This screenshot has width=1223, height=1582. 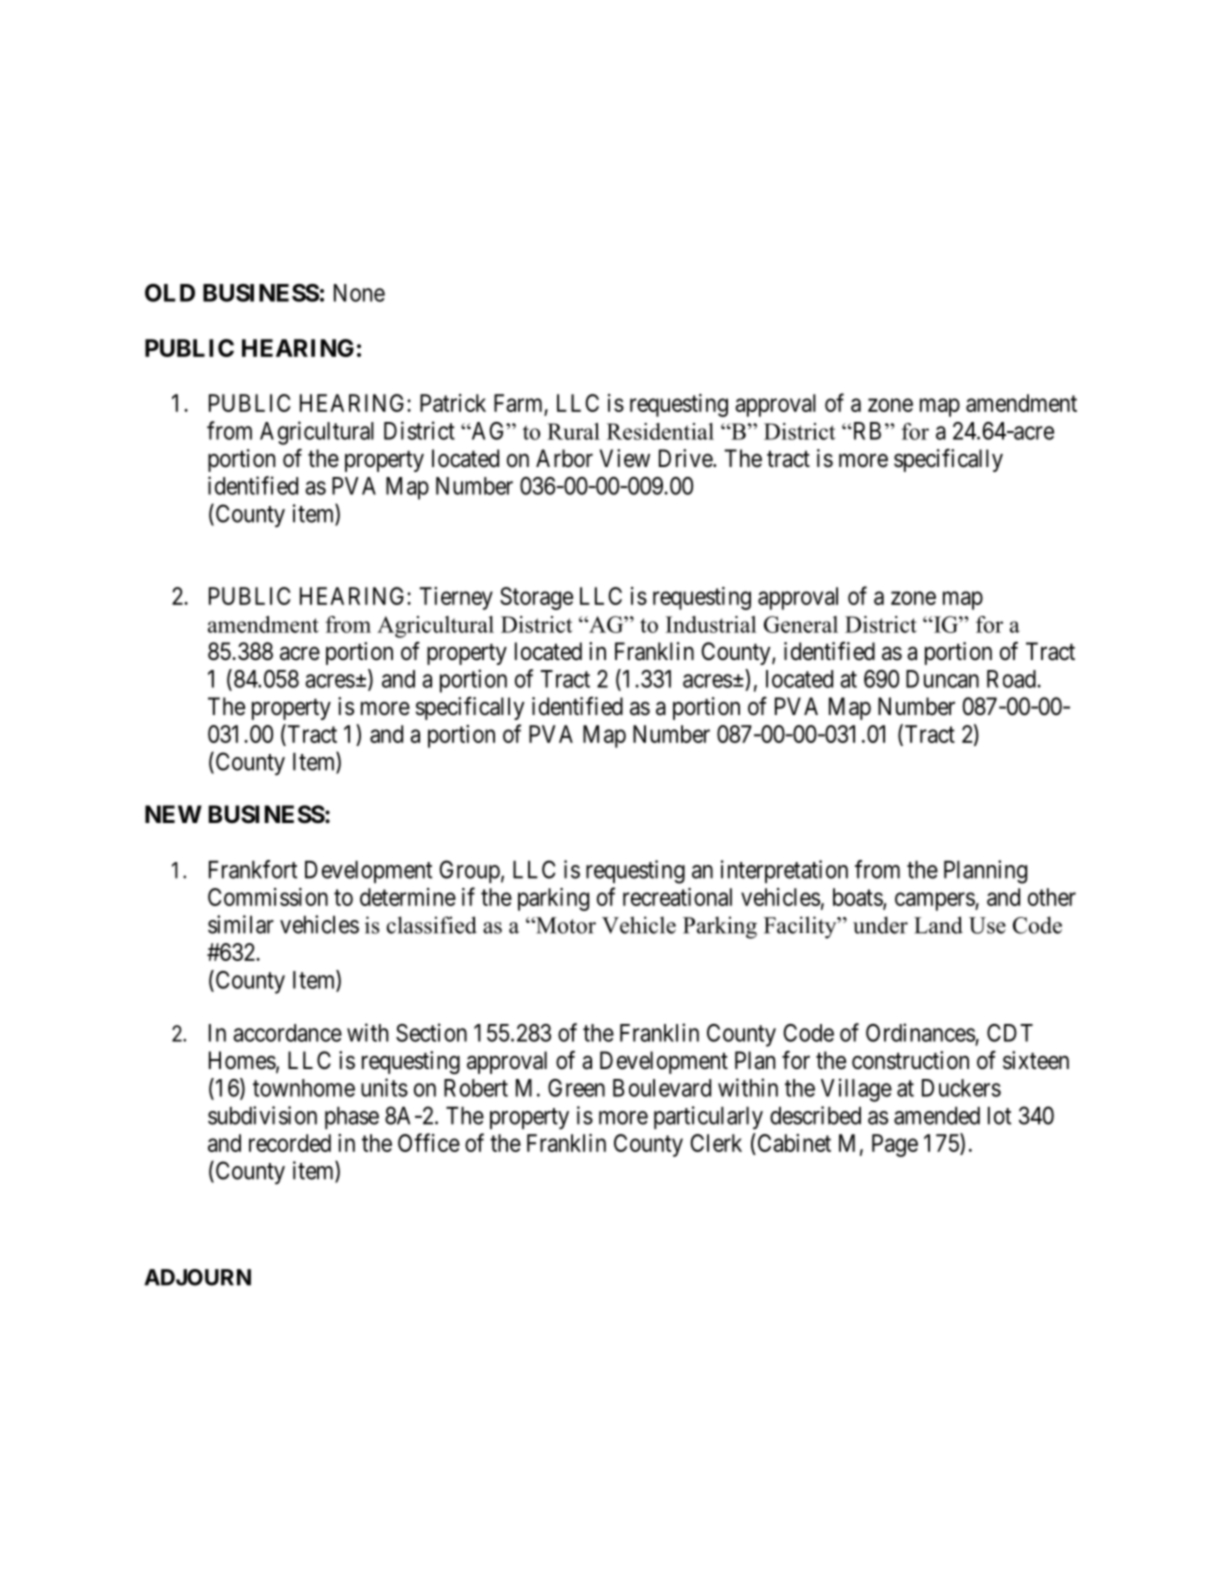 What do you see at coordinates (576, 1088) in the screenshot?
I see `Green` at bounding box center [576, 1088].
